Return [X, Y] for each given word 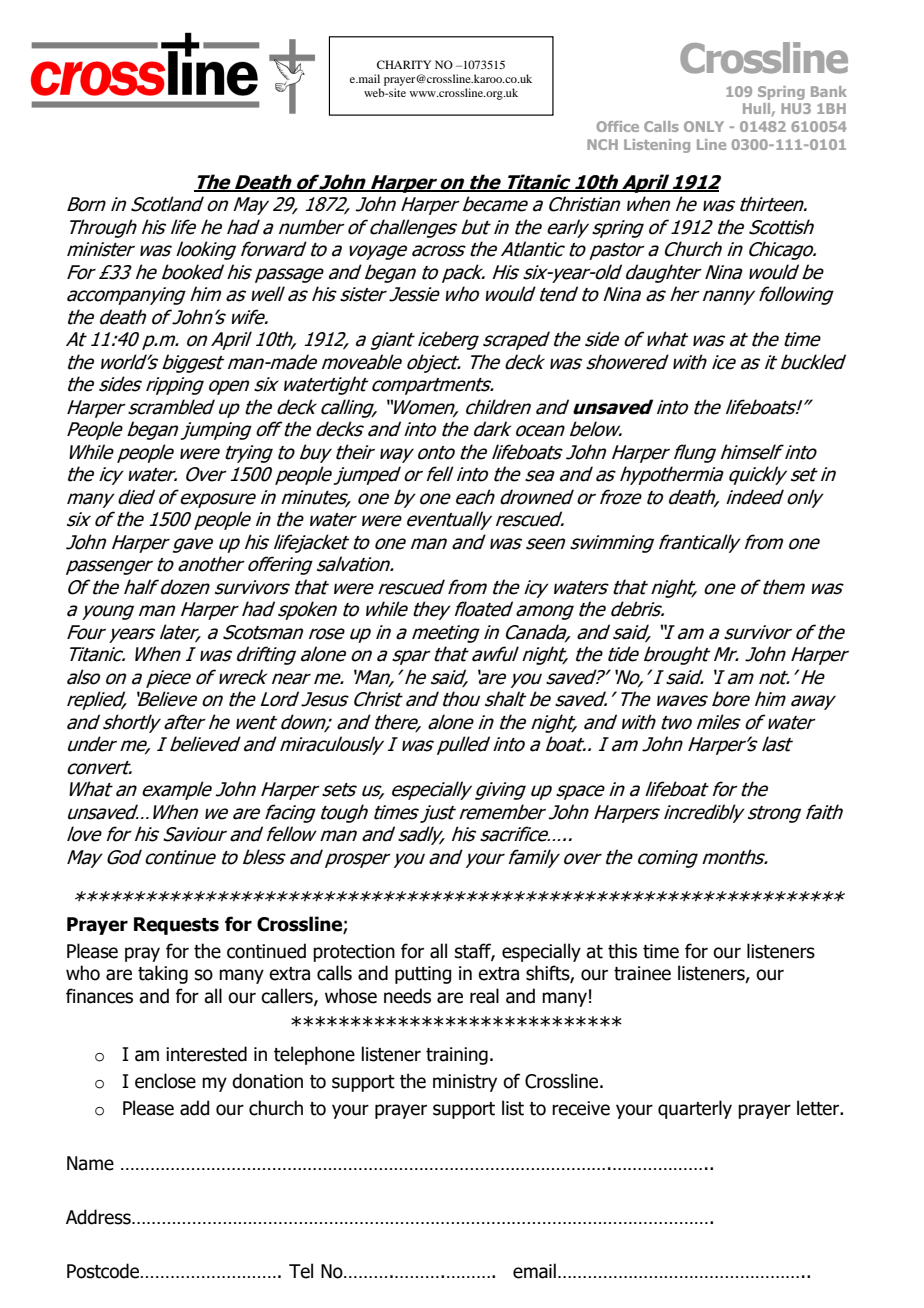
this [622, 951]
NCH [602, 144]
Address [99, 1217]
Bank [829, 91]
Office [618, 126]
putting [423, 975]
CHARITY [404, 64]
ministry [465, 1083]
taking [163, 974]
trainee [642, 973]
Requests [176, 926]
